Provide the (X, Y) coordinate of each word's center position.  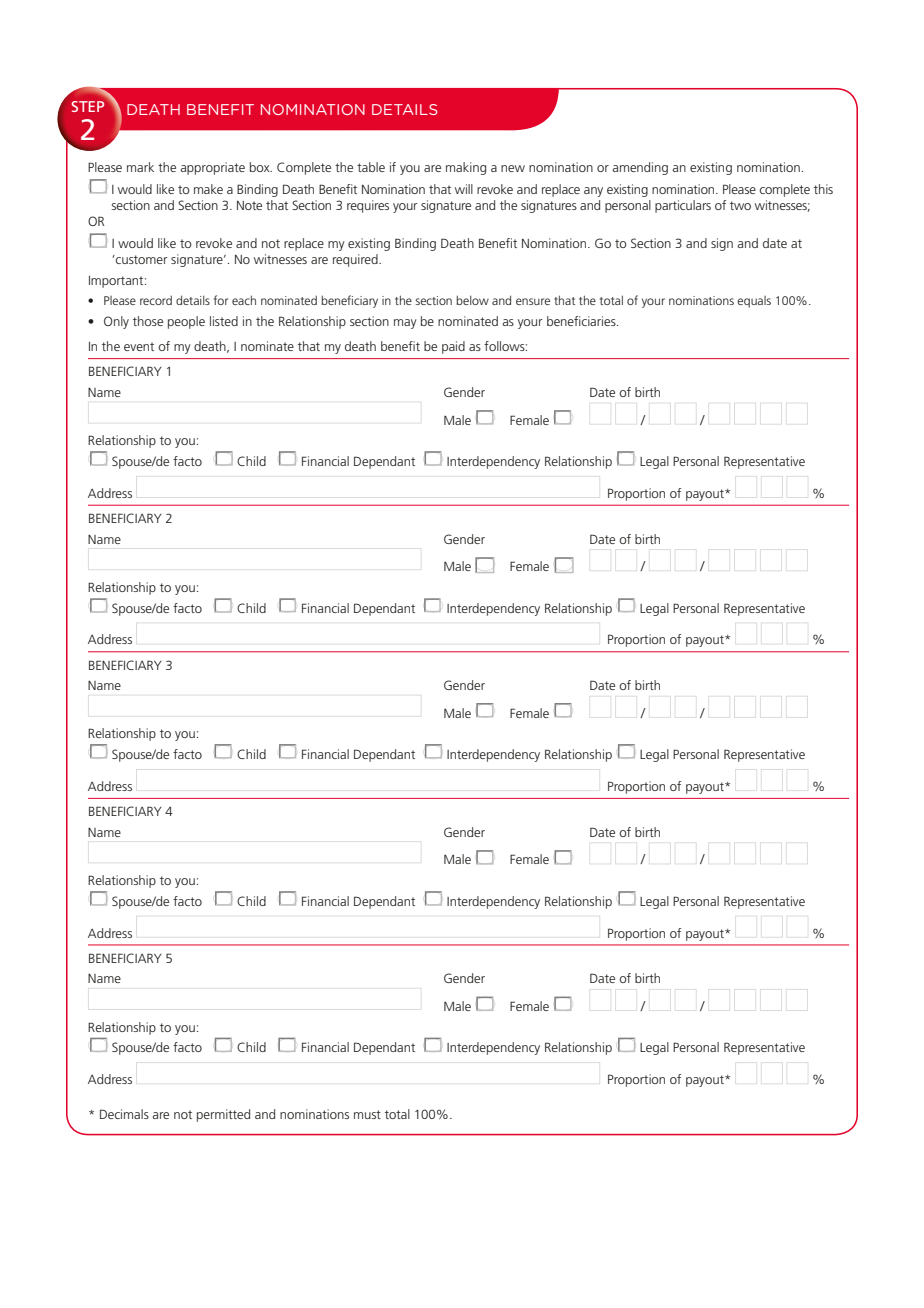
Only (116, 322)
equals (754, 302)
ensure (533, 301)
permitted (223, 1115)
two (740, 205)
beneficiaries (582, 321)
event (139, 346)
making (466, 168)
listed (224, 321)
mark (140, 167)
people (186, 322)
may (405, 324)
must (367, 1114)
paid (453, 347)
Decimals (124, 1114)
